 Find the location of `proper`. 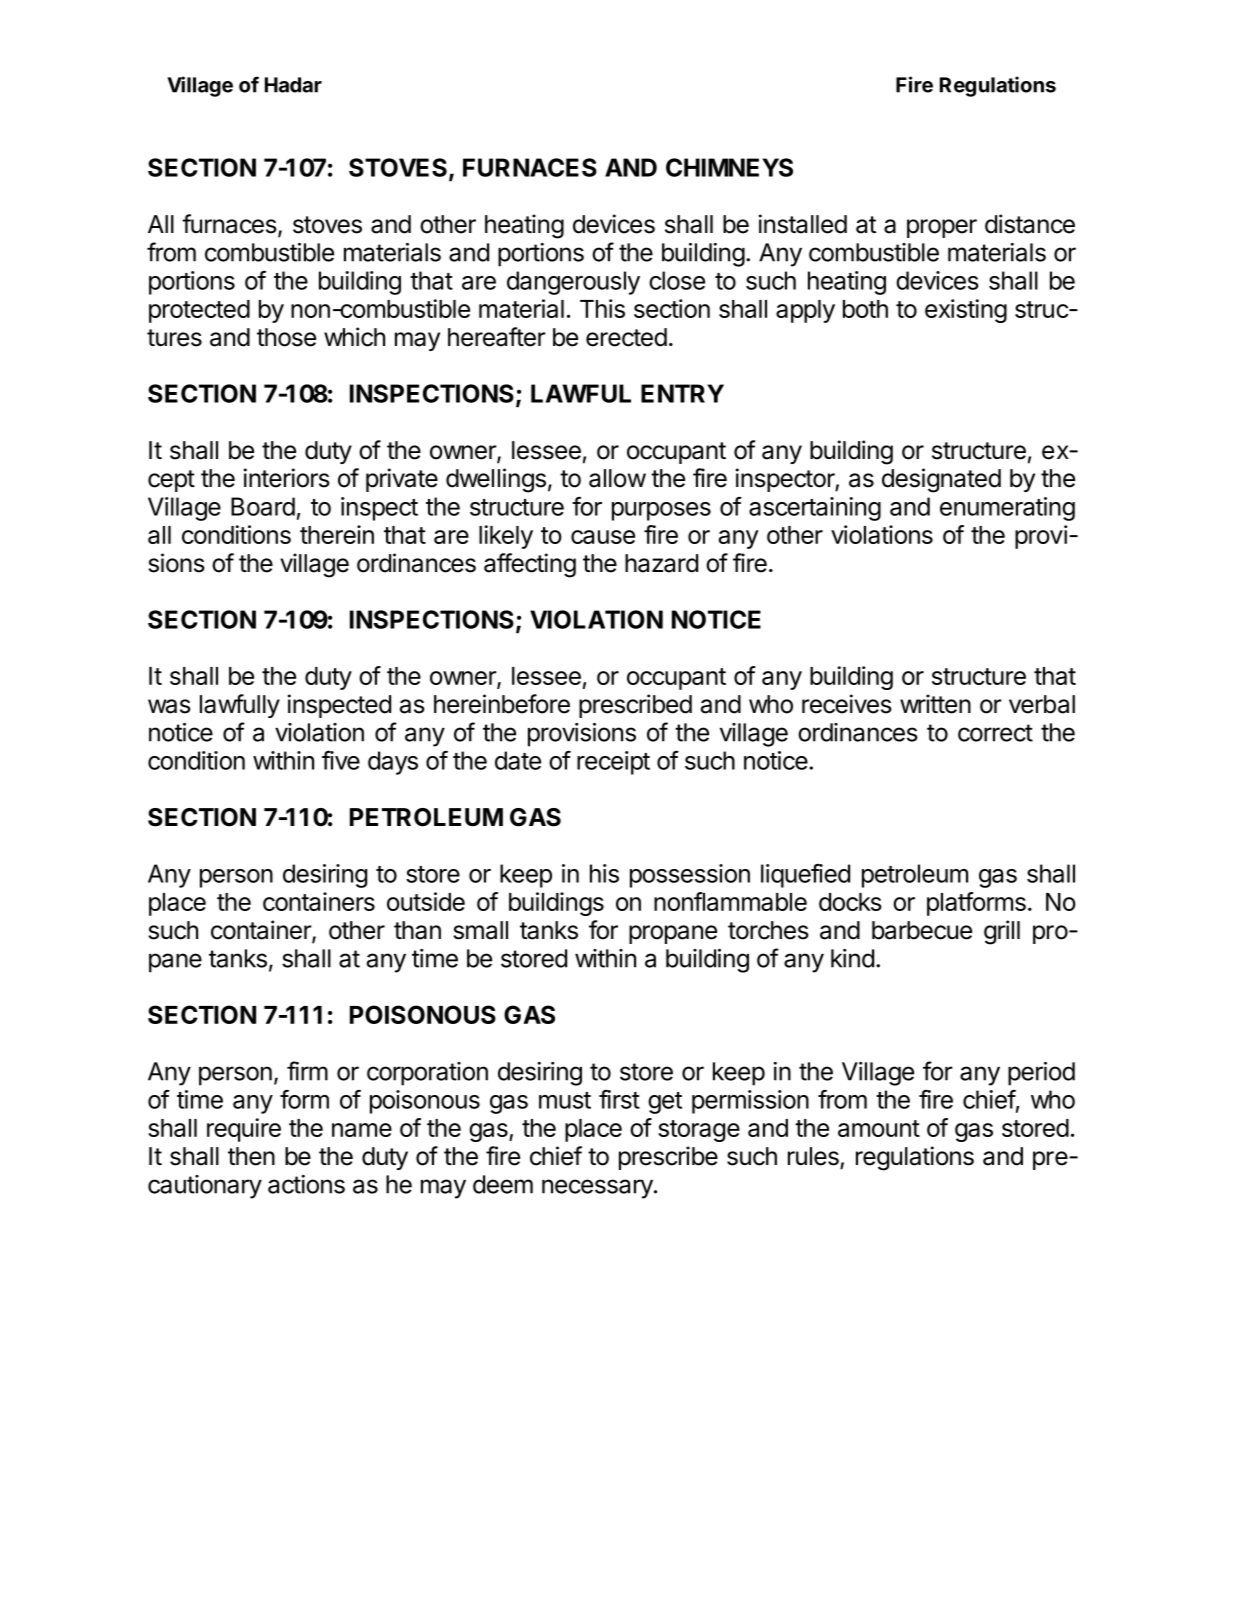

proper is located at coordinates (942, 228).
